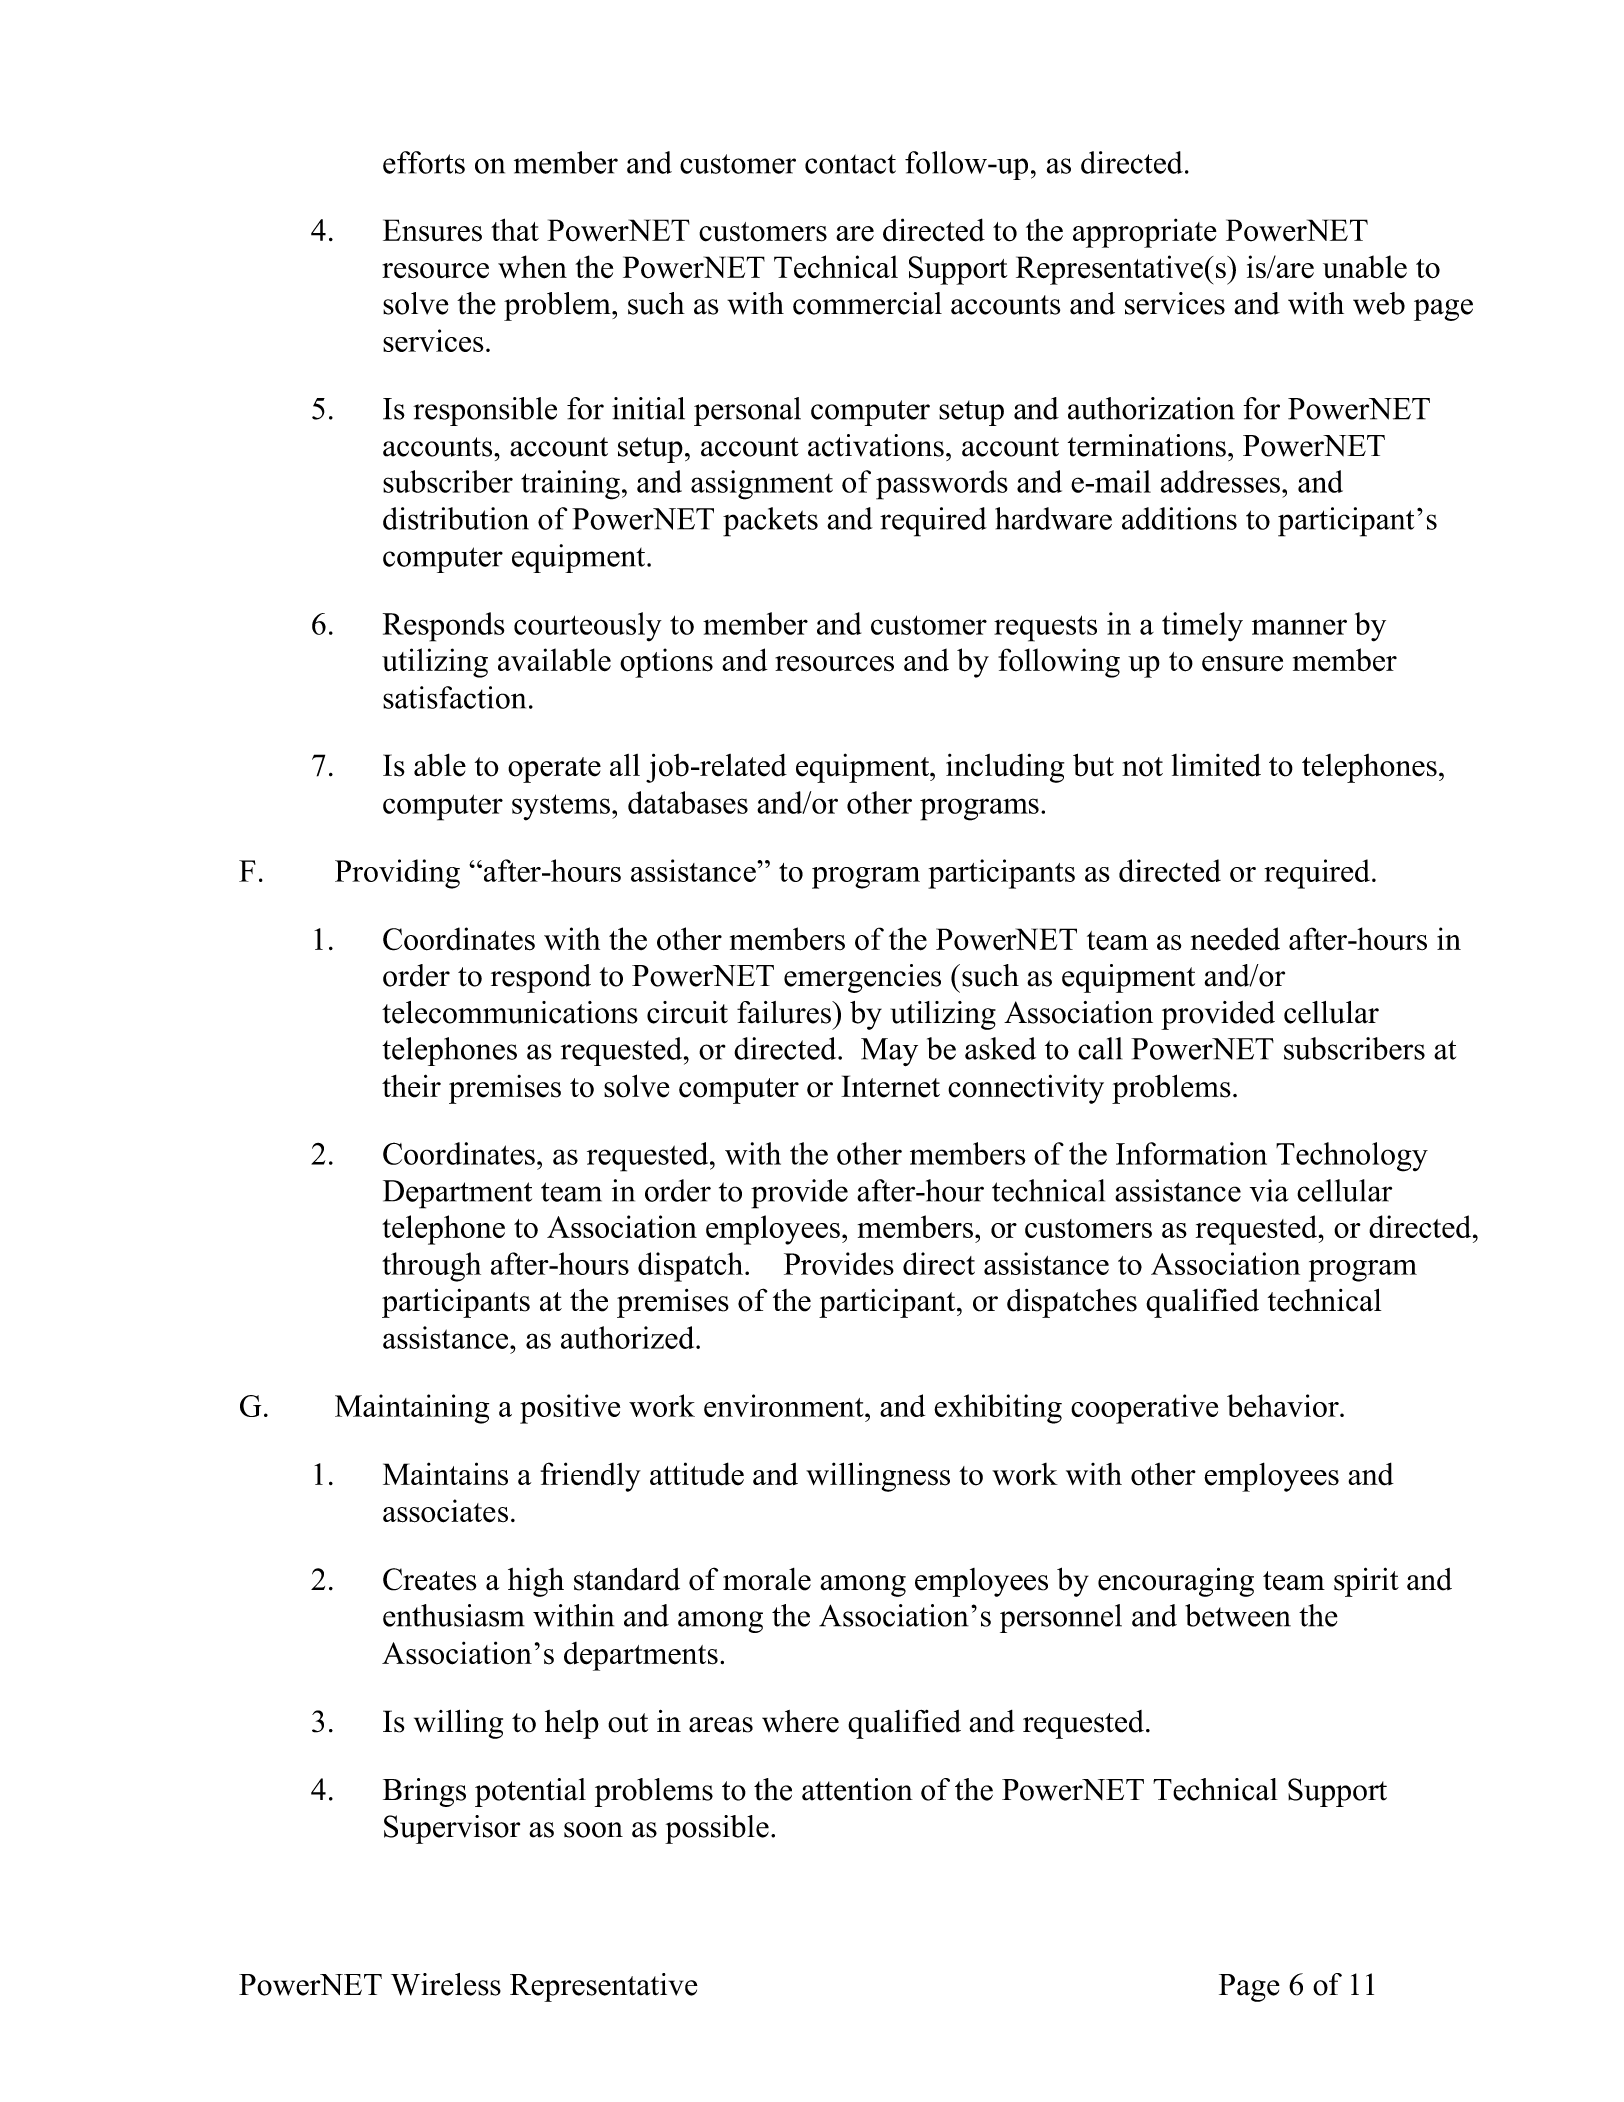  I want to click on behavior, so click(1284, 1405).
